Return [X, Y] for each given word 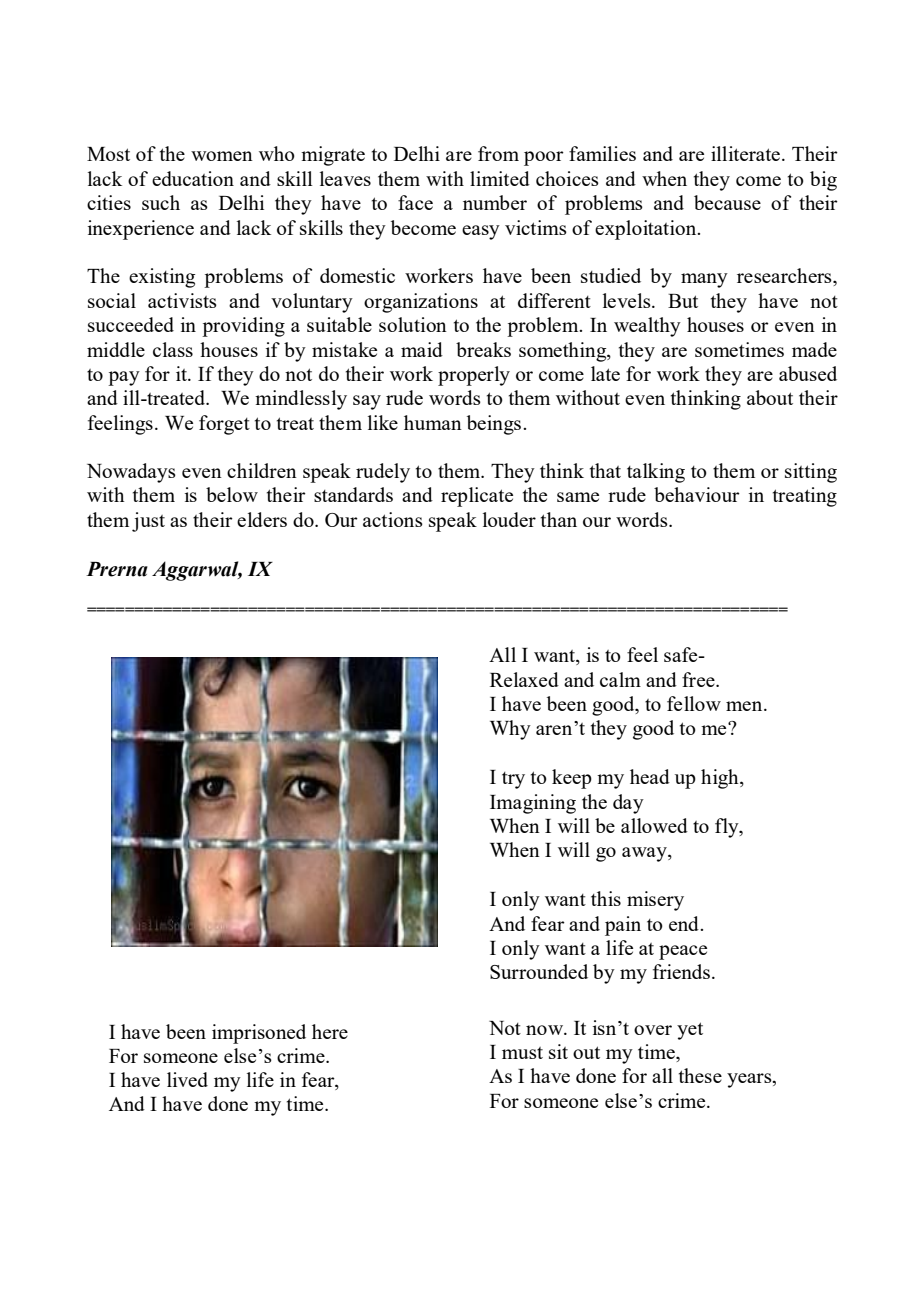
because [727, 202]
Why [510, 730]
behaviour [697, 494]
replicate [477, 497]
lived [187, 1079]
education [193, 178]
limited [500, 178]
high [721, 779]
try [513, 780]
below [232, 494]
